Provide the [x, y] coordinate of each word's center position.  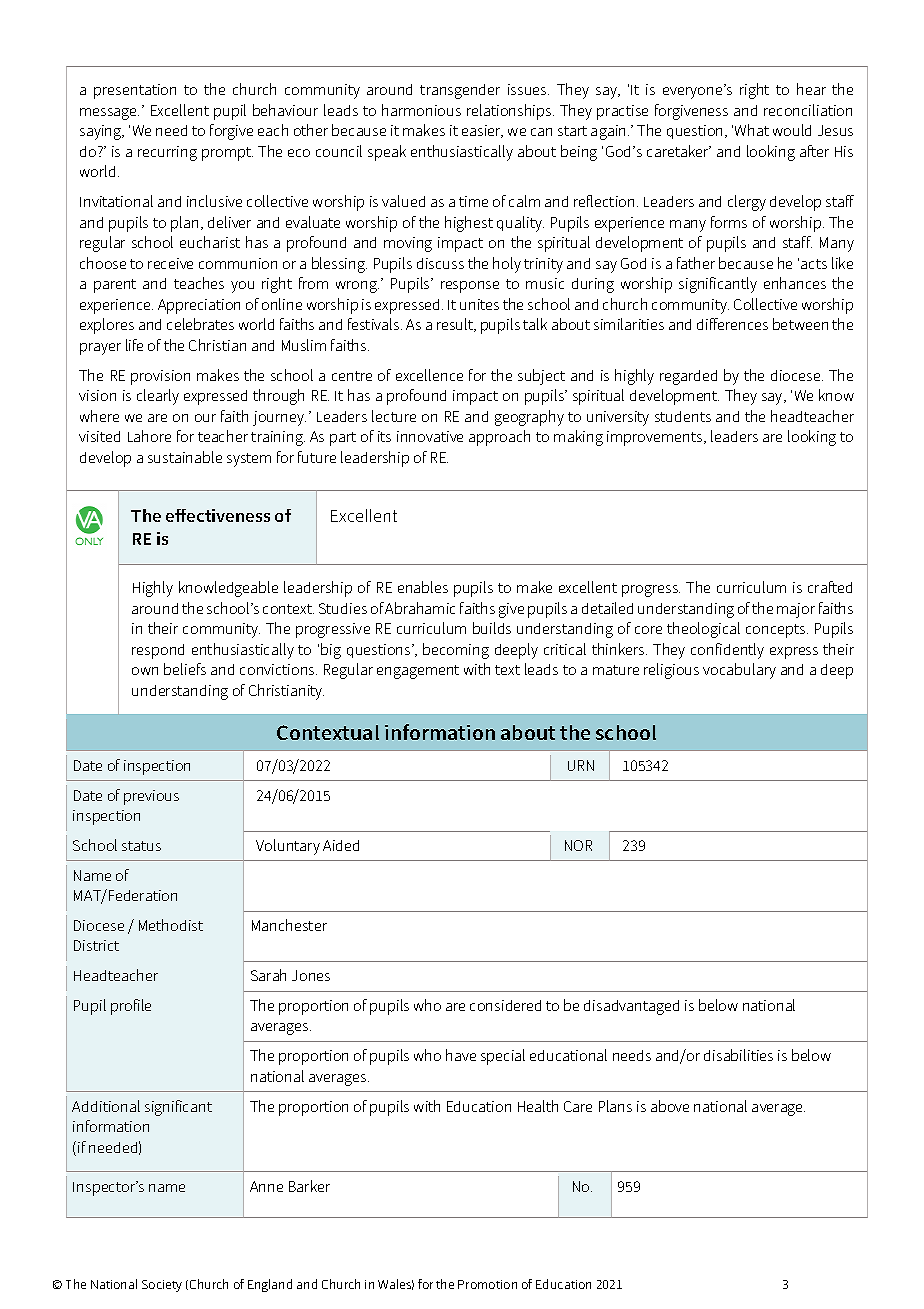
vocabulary [739, 671]
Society [162, 1286]
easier [482, 131]
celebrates [200, 324]
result [456, 325]
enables [423, 587]
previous [151, 797]
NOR [578, 845]
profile [131, 1007]
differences [732, 324]
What [752, 130]
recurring [167, 153]
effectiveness [218, 515]
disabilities [738, 1055]
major [796, 610]
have [461, 1055]
